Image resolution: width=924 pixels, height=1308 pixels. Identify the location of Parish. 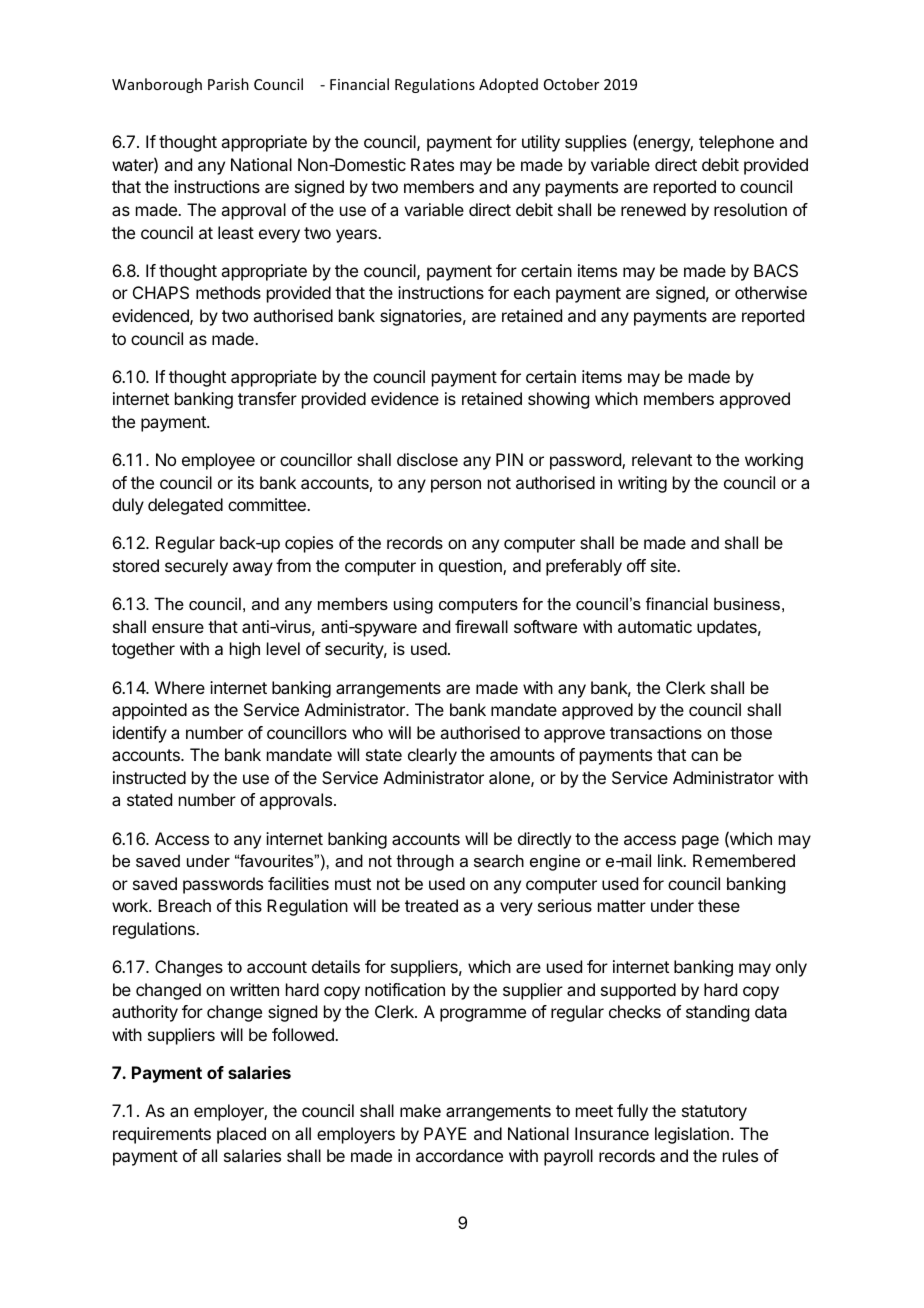
(228, 84).
